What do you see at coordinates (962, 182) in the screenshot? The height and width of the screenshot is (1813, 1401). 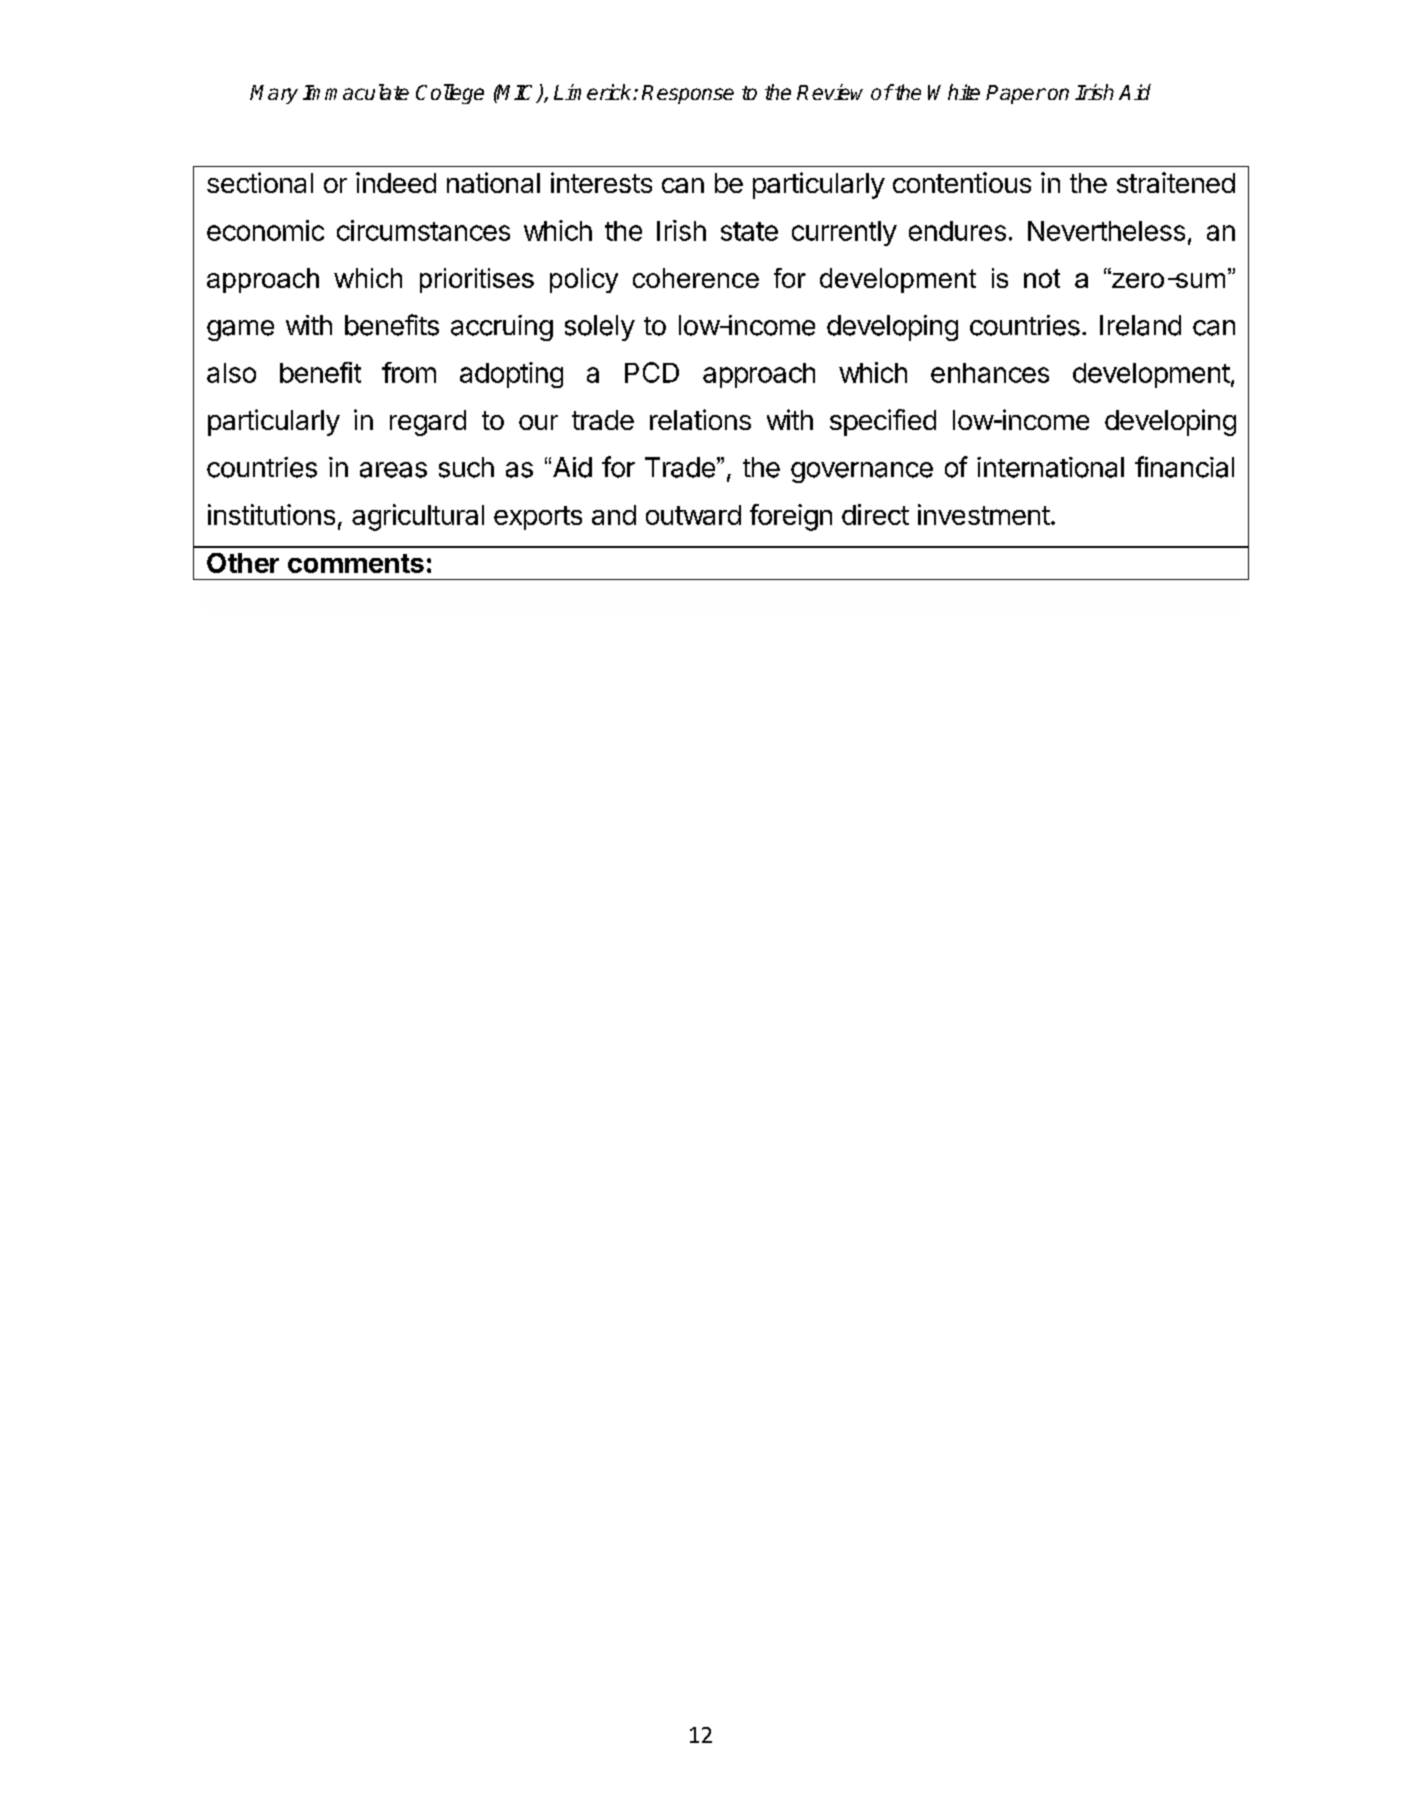 I see `contentious` at bounding box center [962, 182].
